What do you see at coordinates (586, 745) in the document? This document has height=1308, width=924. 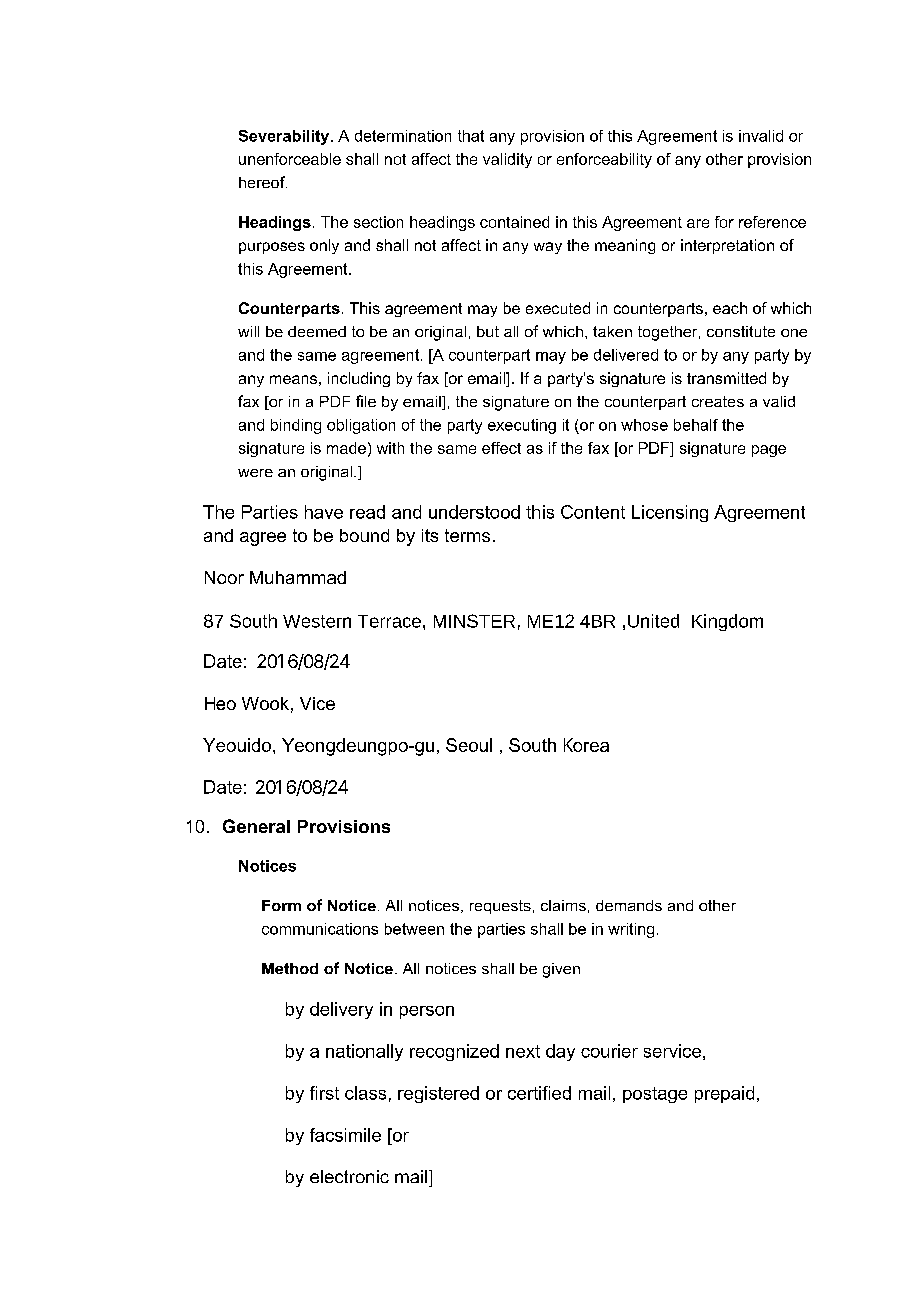 I see `Korea` at bounding box center [586, 745].
